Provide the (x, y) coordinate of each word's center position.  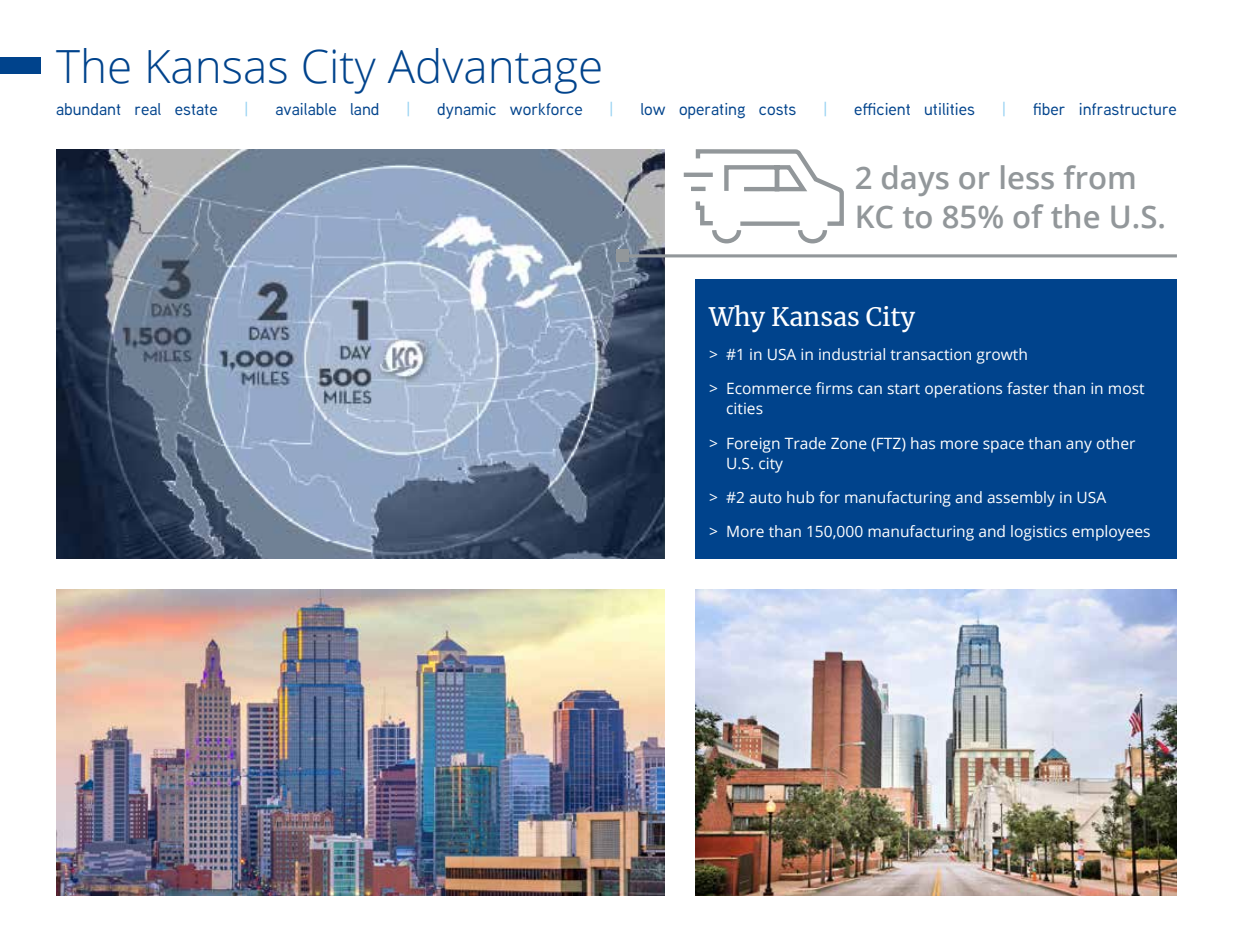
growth (1001, 356)
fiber (1049, 109)
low (653, 109)
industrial (852, 354)
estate (196, 109)
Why (736, 319)
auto (765, 498)
